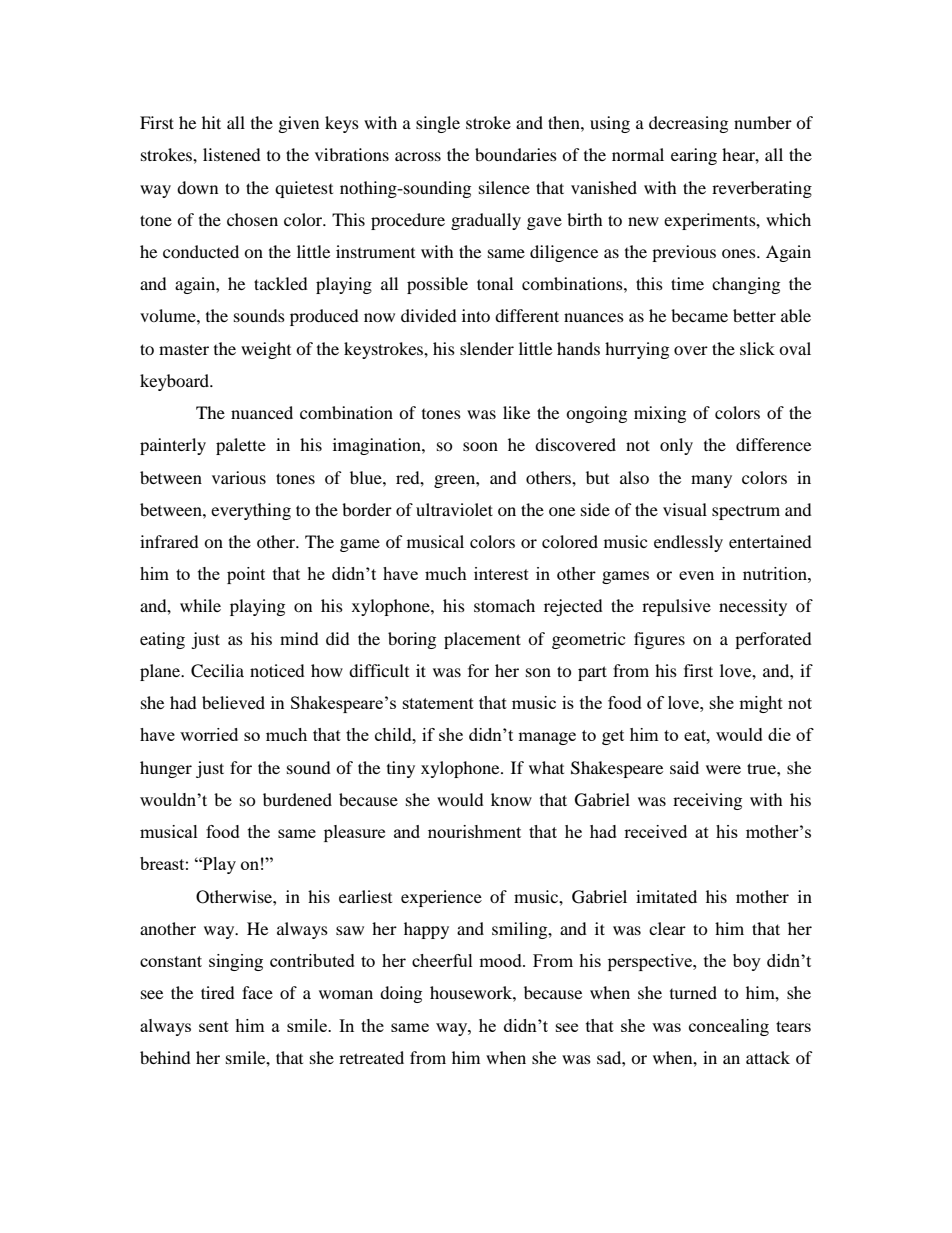 This screenshot has width=952, height=1233. I want to click on boundaries, so click(516, 154).
